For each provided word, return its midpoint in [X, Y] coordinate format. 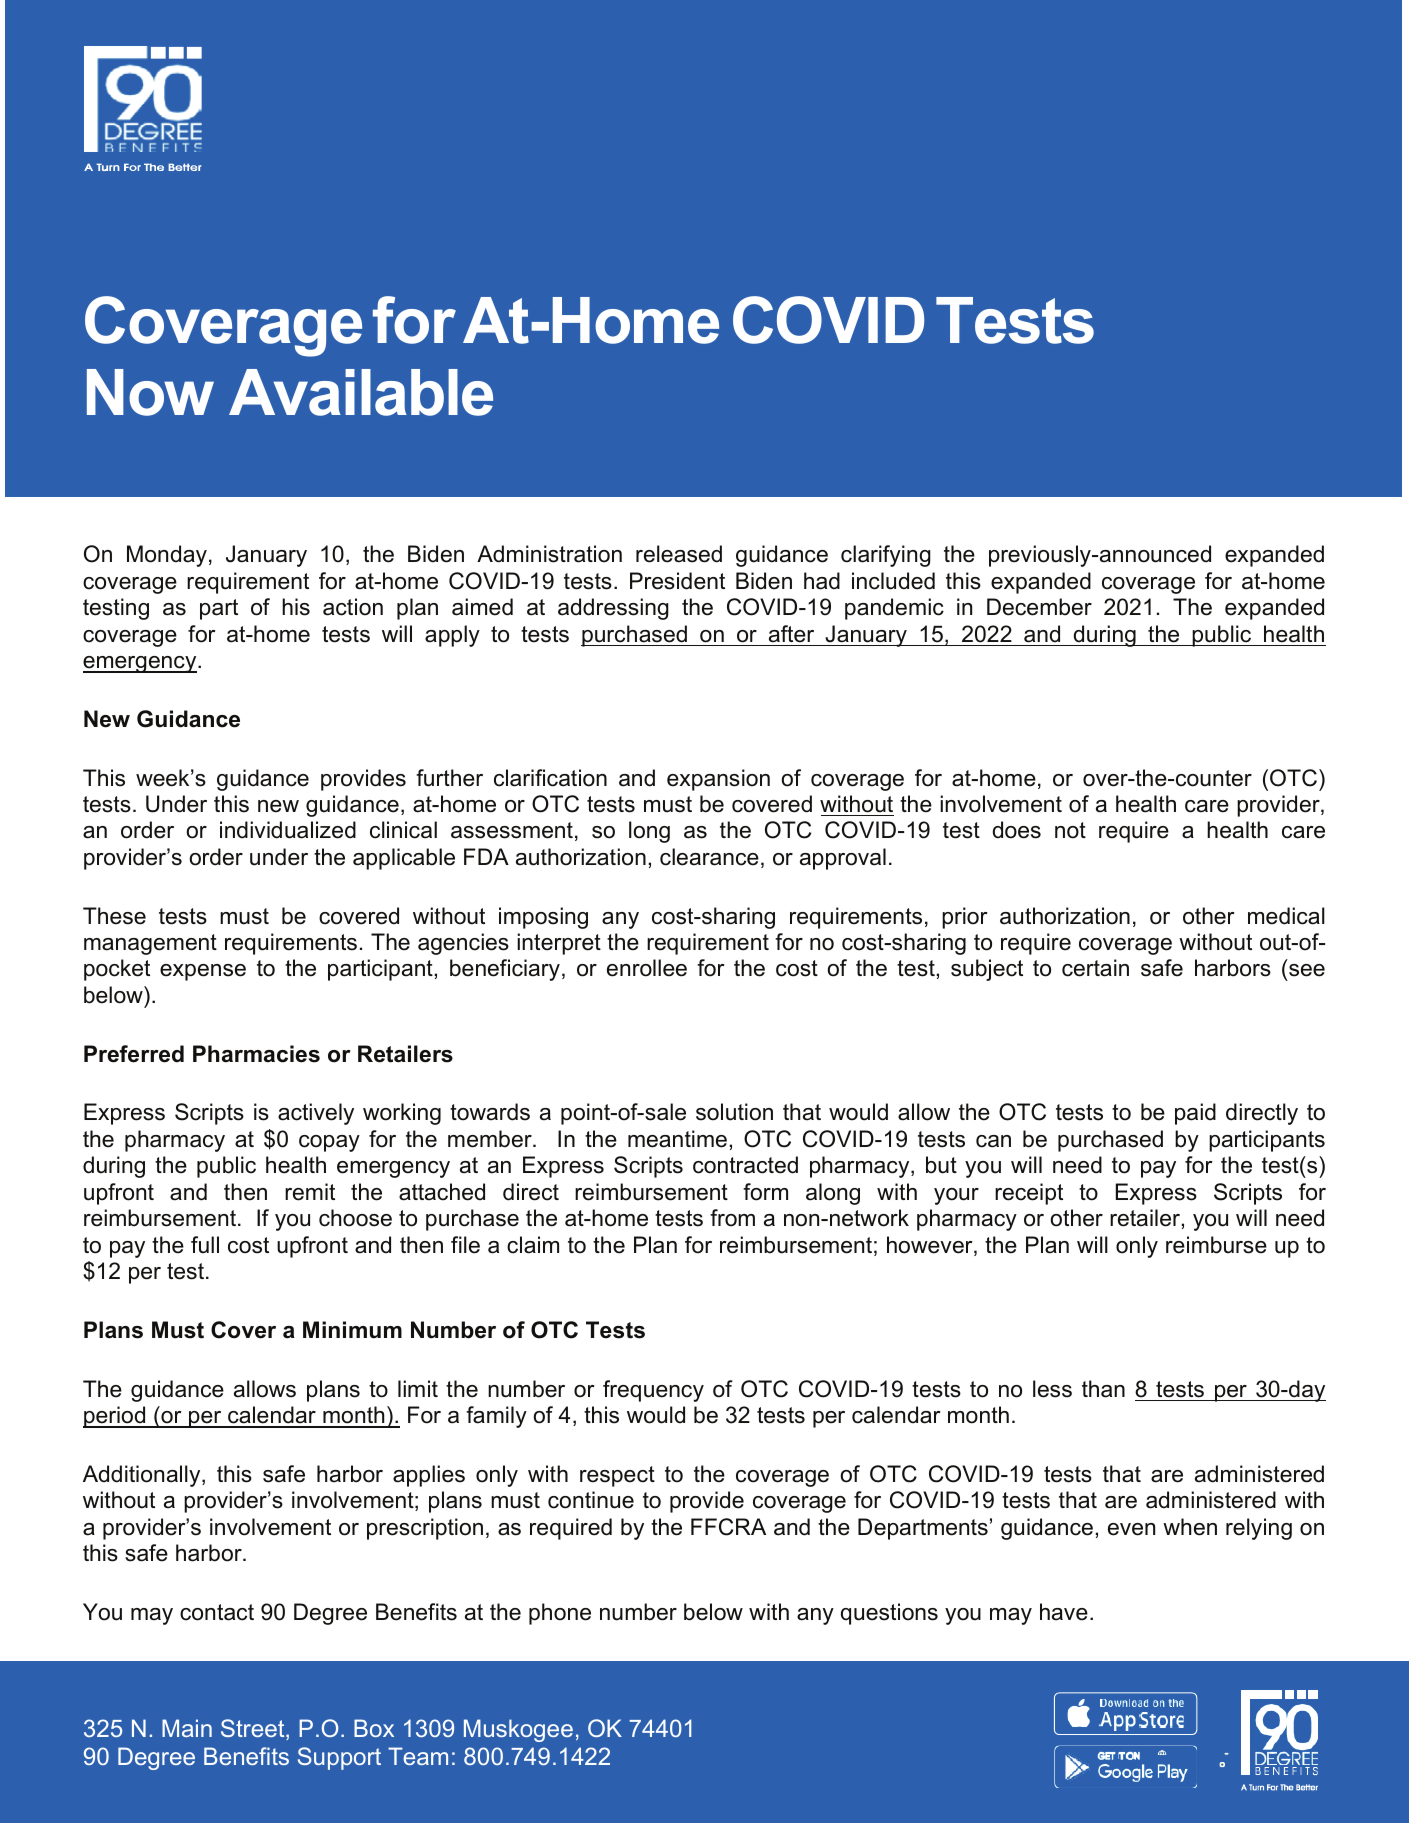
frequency [653, 1391]
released [679, 554]
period [115, 1417]
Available [361, 392]
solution [734, 1112]
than [1103, 1389]
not [1070, 830]
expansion [718, 780]
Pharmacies [256, 1054]
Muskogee [518, 1730]
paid [1195, 1114]
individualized [288, 830]
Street [254, 1729]
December [1039, 607]
